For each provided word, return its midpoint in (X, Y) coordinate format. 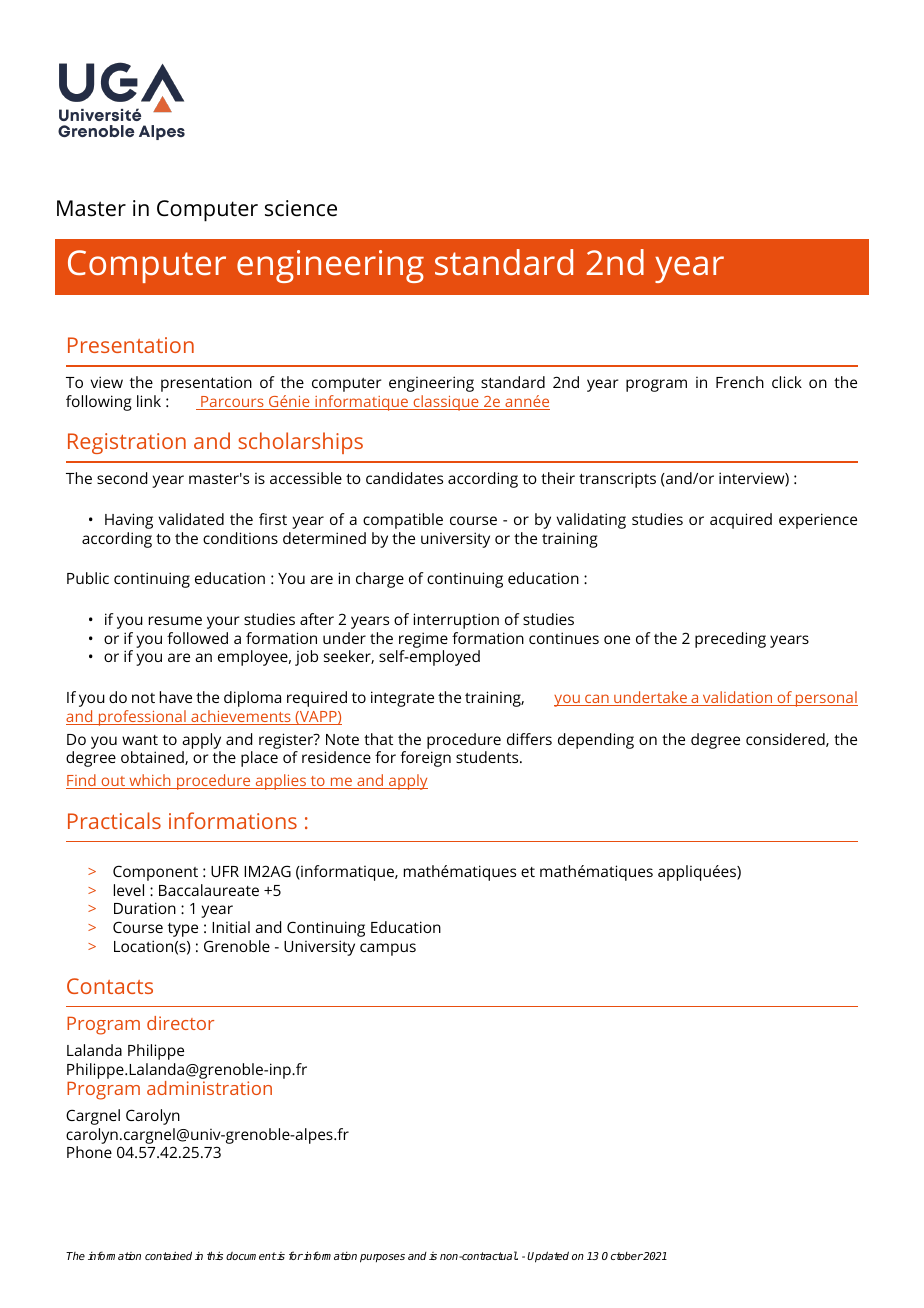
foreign (425, 759)
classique (446, 403)
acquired (741, 521)
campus (388, 949)
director (180, 1023)
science (301, 208)
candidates (404, 478)
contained (168, 1255)
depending (596, 741)
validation (737, 698)
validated (191, 519)
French (740, 382)
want (140, 740)
